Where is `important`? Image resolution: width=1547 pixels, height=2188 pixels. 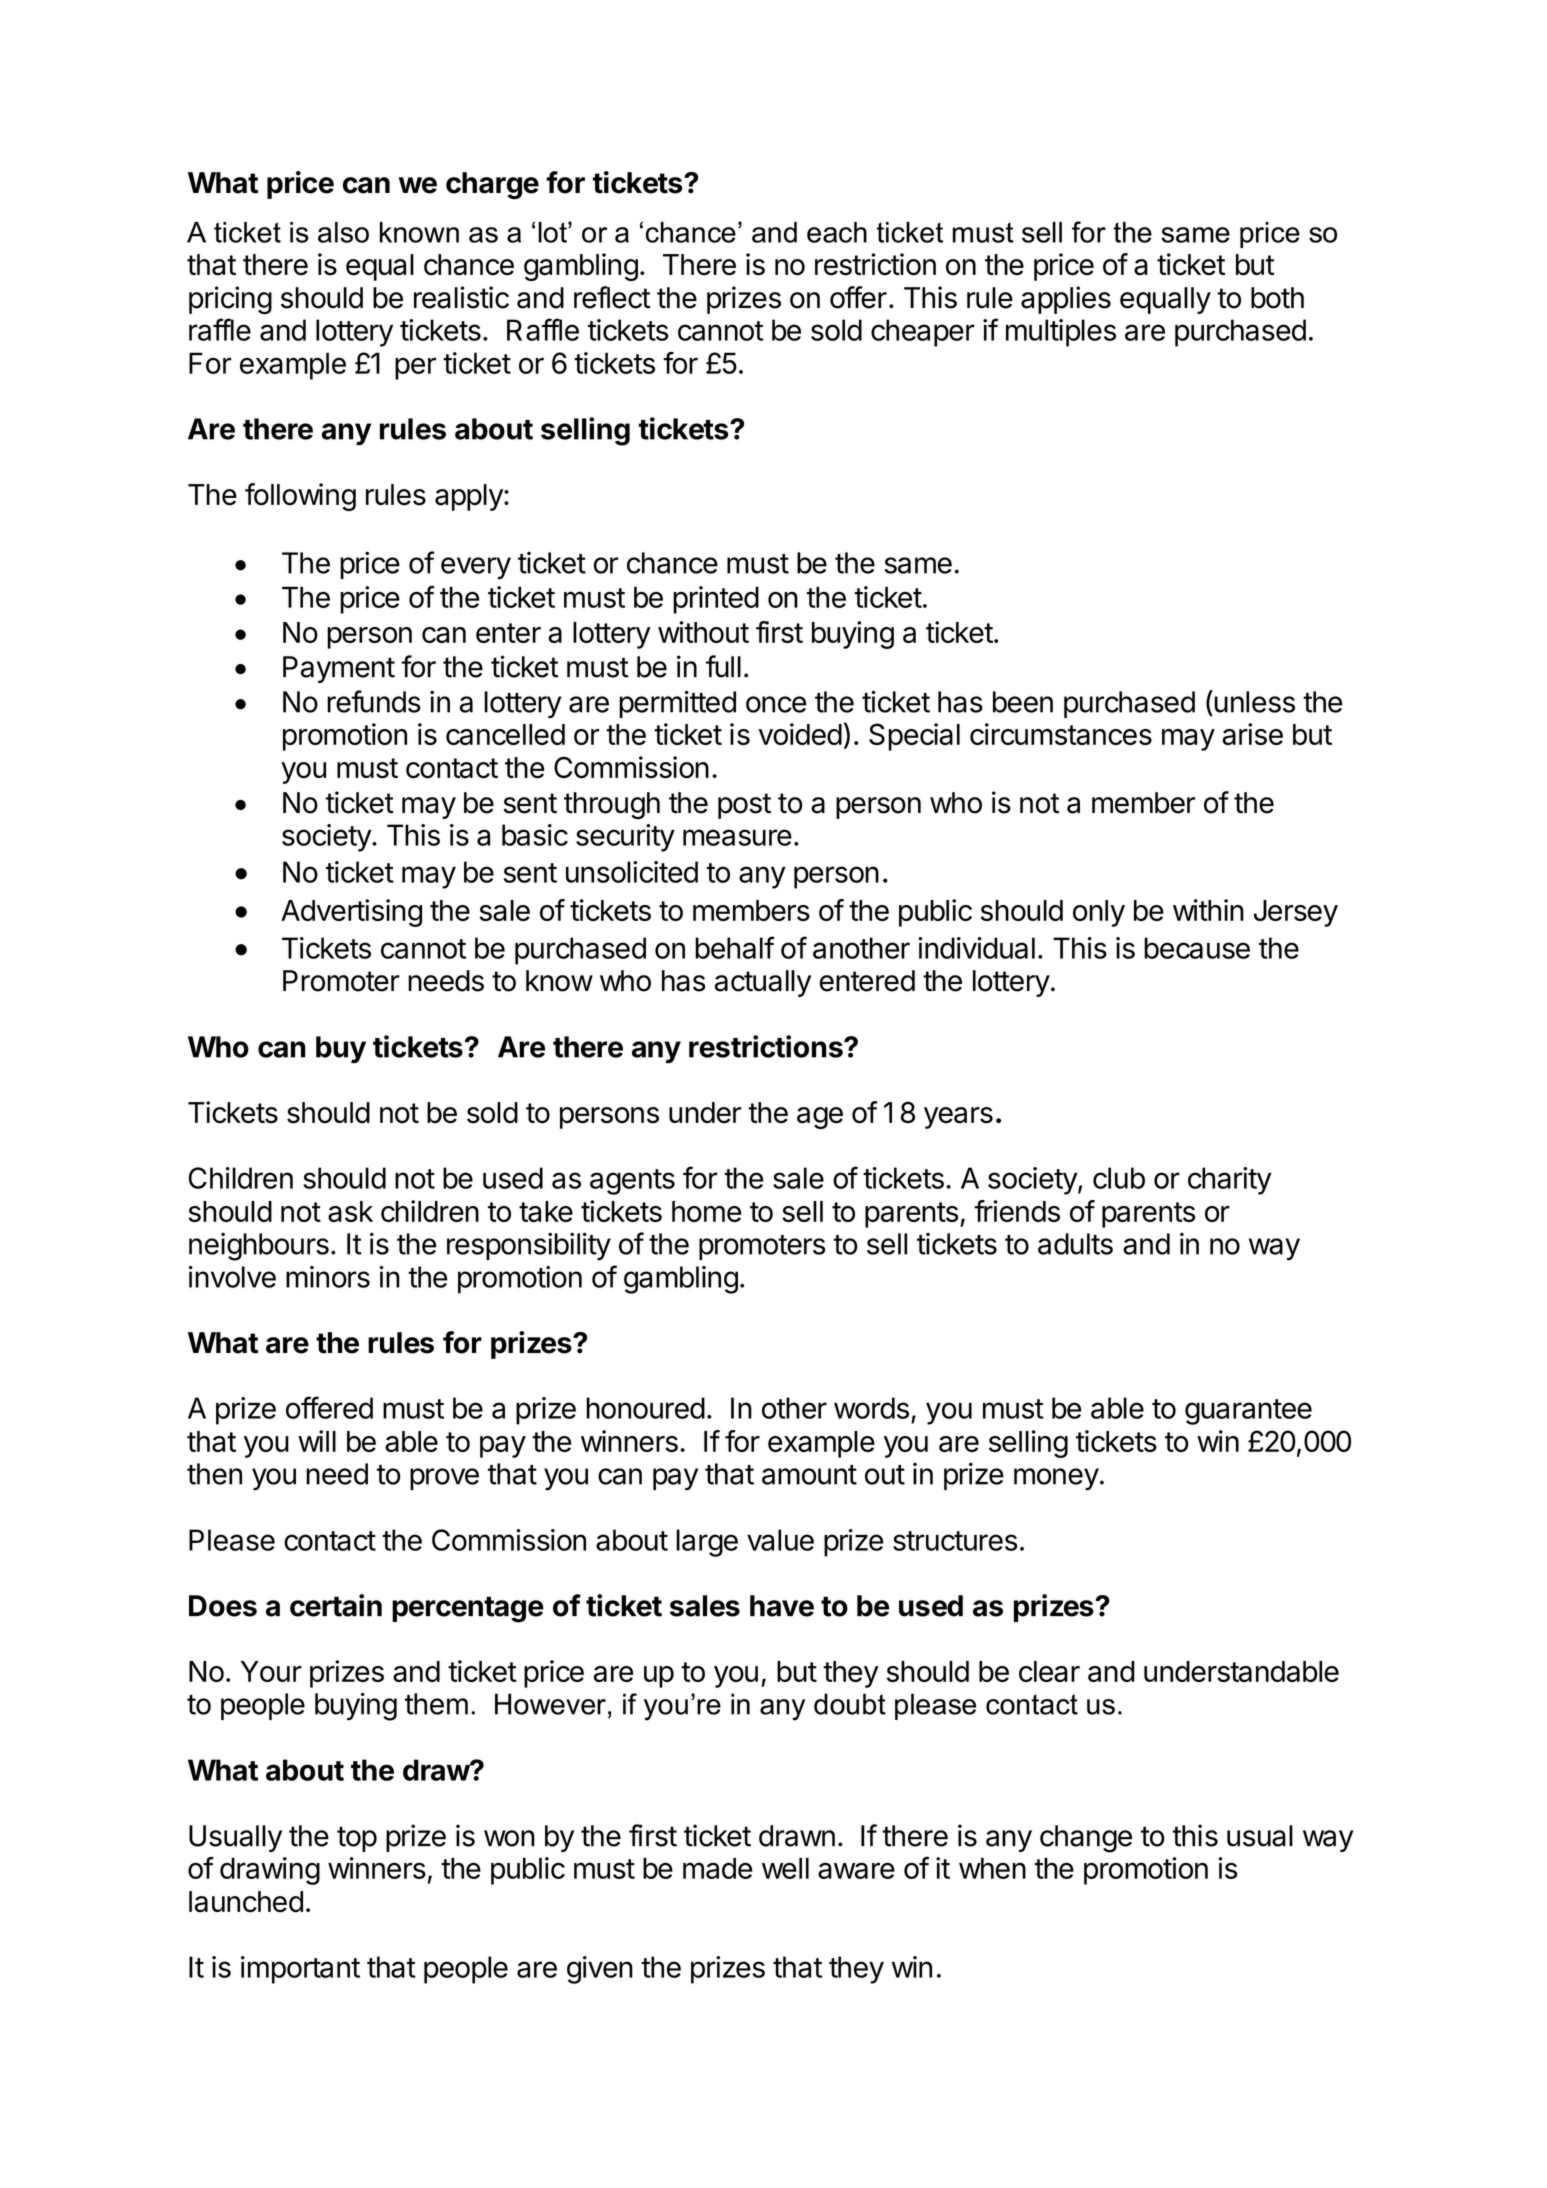 important is located at coordinates (300, 1970).
